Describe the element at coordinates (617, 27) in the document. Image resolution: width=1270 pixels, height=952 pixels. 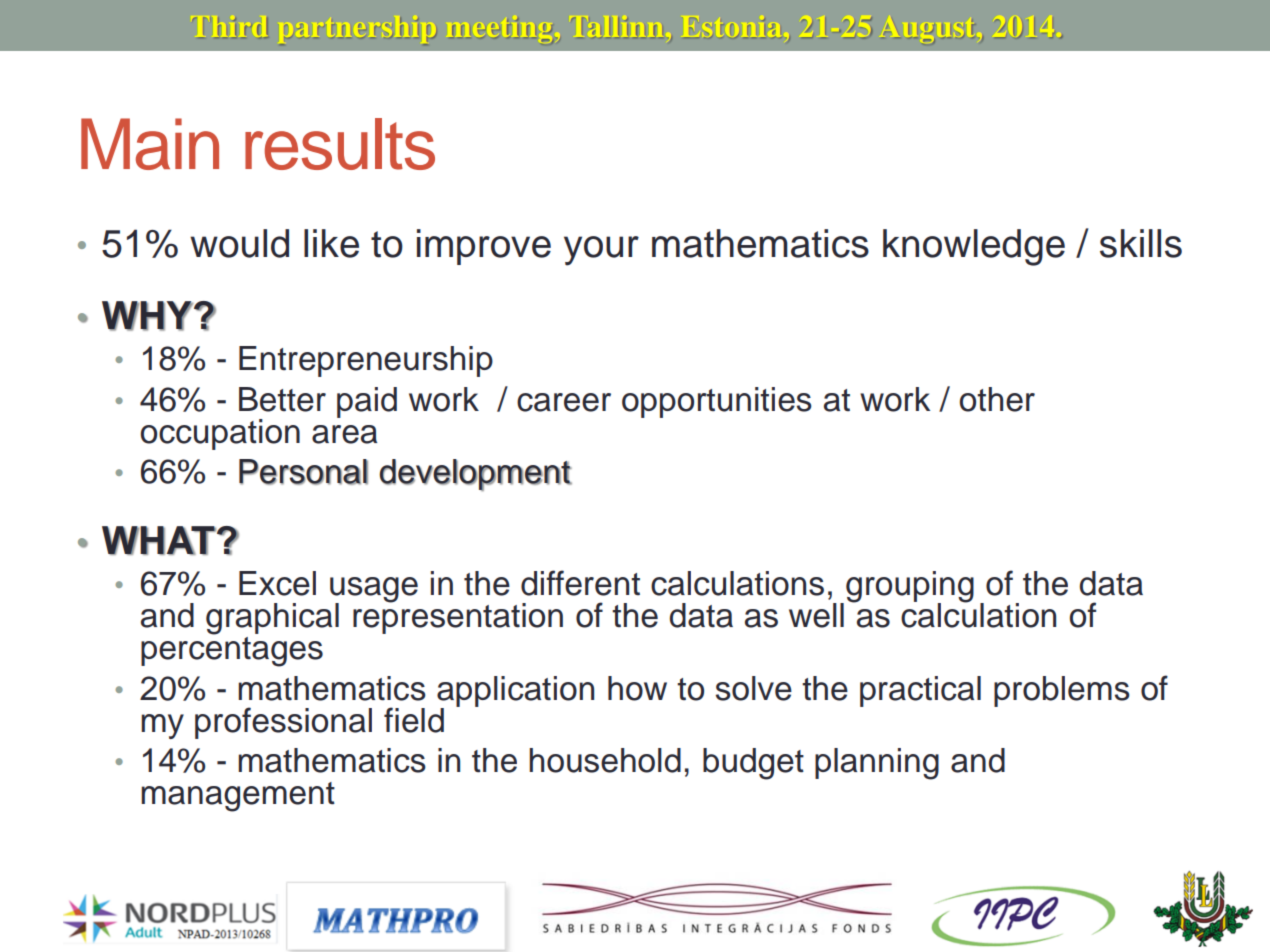
I see `Tallinn` at that location.
